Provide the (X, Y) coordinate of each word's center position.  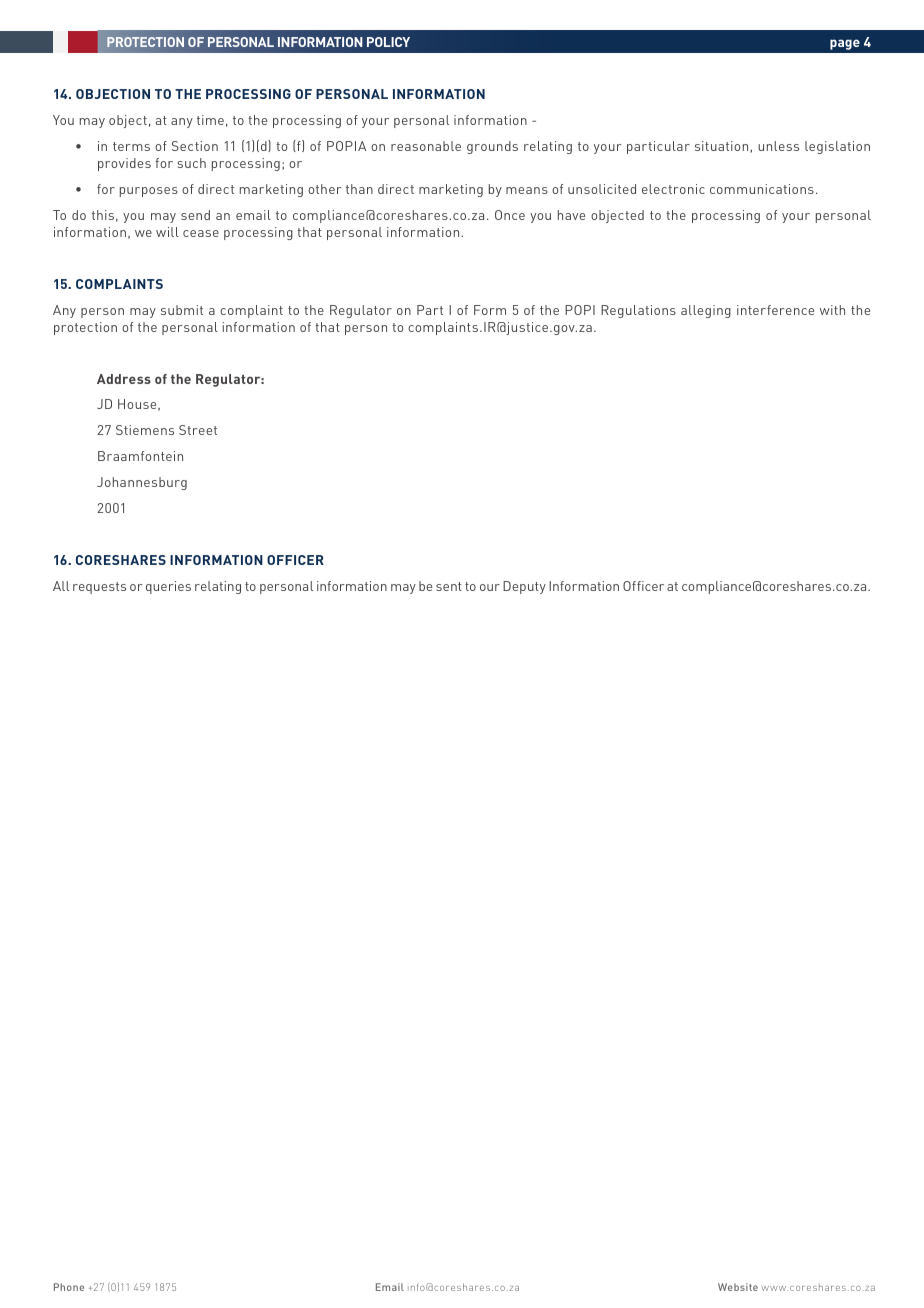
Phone (69, 1287)
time (210, 120)
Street (198, 430)
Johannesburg (142, 483)
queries (168, 587)
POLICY (388, 42)
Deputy (524, 587)
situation (723, 146)
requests (99, 588)
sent (449, 586)
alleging (706, 311)
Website (738, 1287)
